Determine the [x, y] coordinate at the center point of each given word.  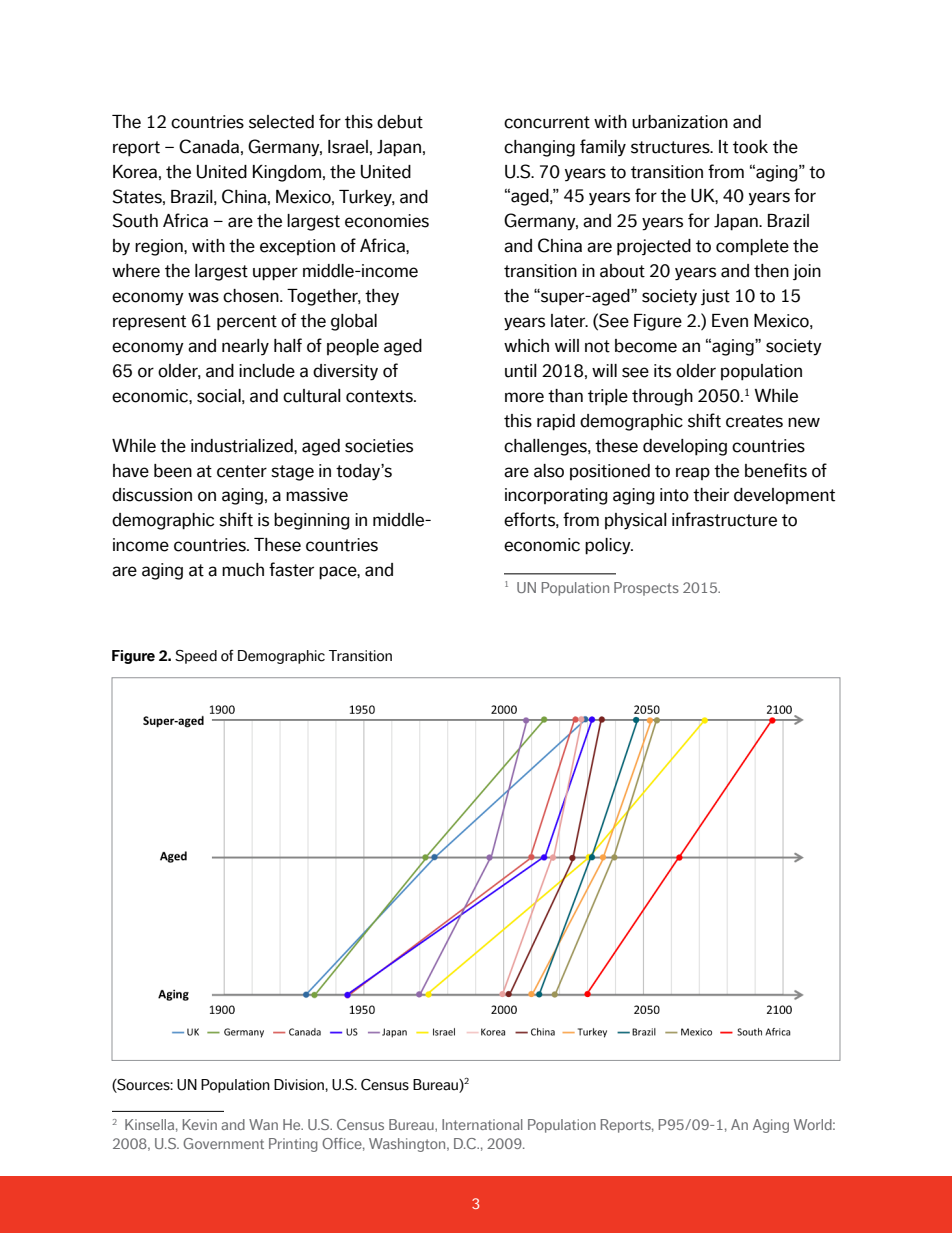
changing [539, 148]
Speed [196, 657]
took [750, 147]
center [242, 471]
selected [281, 122]
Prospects [646, 589]
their [711, 495]
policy [609, 546]
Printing [293, 1145]
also [549, 471]
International [482, 1124]
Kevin [200, 1124]
